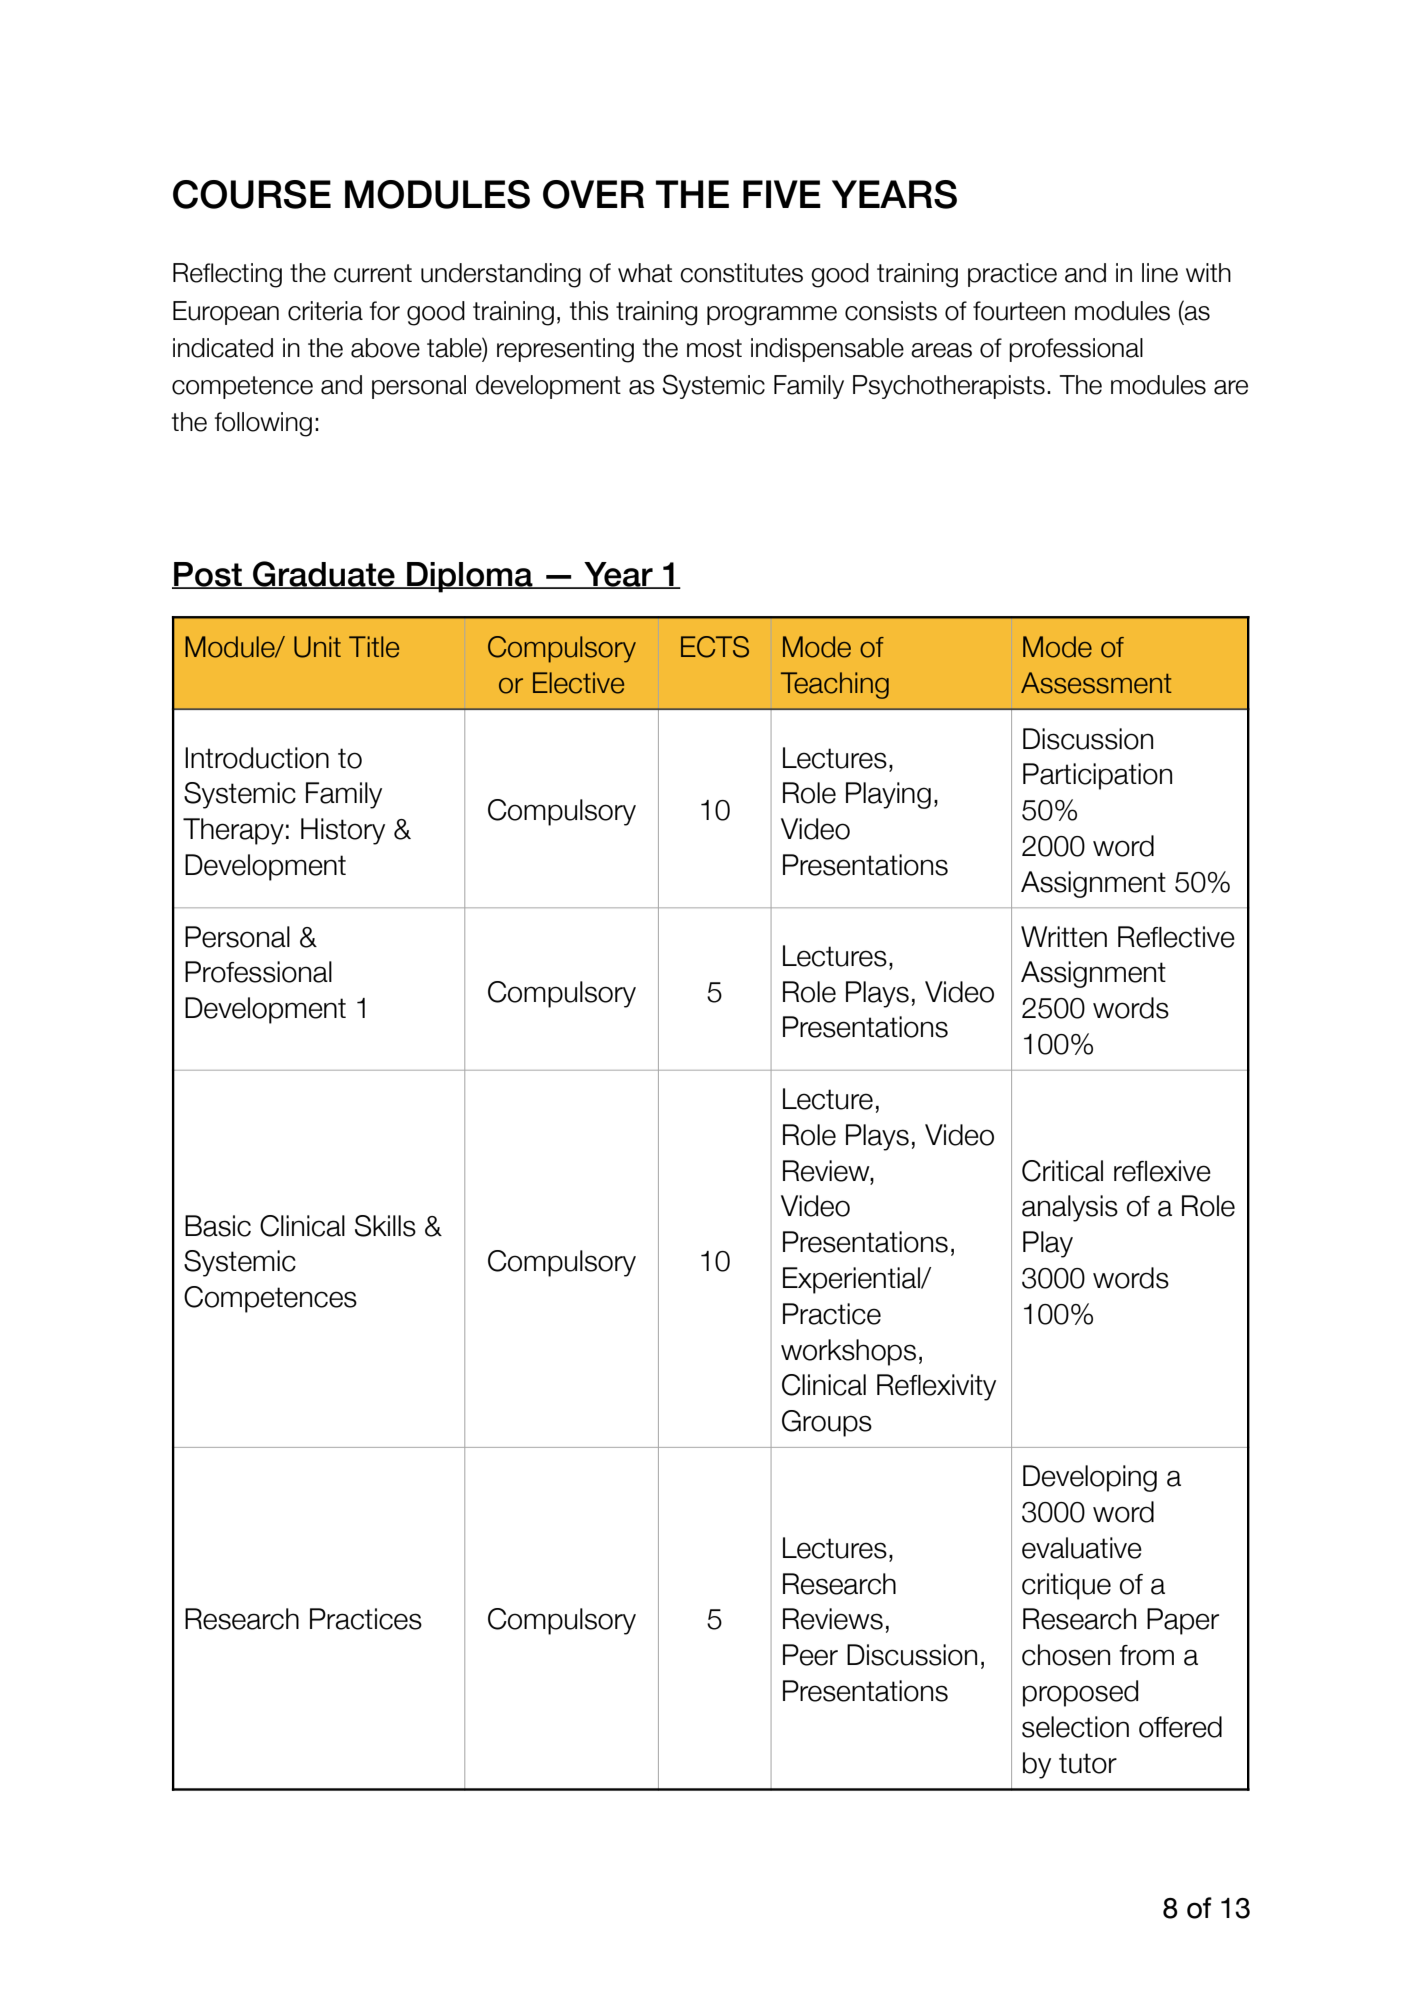 The image size is (1423, 2010). What do you see at coordinates (1066, 1655) in the document?
I see `chosen` at bounding box center [1066, 1655].
